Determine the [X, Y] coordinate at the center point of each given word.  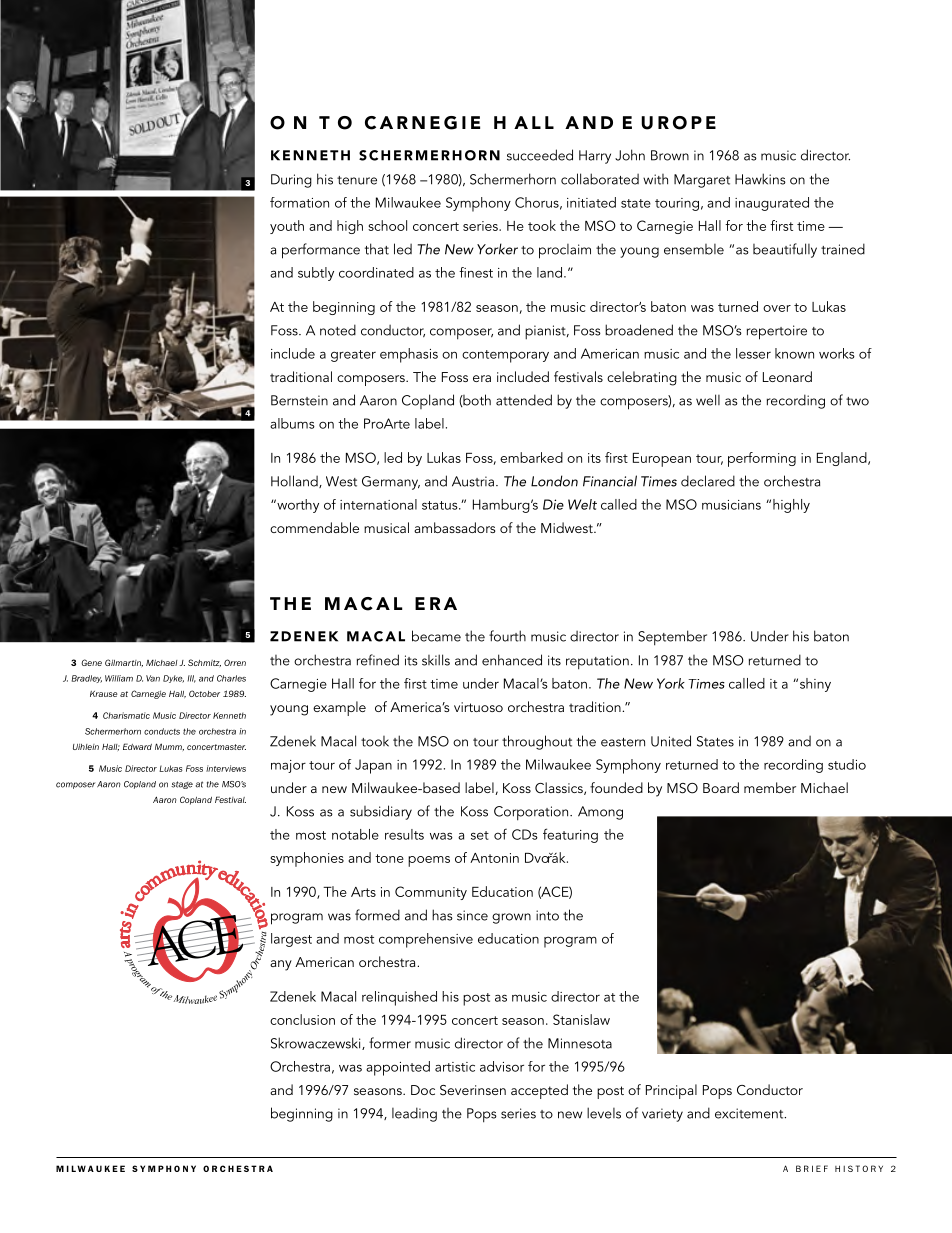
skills [436, 660]
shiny [815, 685]
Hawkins [760, 179]
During [291, 181]
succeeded [540, 155]
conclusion [302, 1019]
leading [414, 1114]
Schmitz [204, 663]
